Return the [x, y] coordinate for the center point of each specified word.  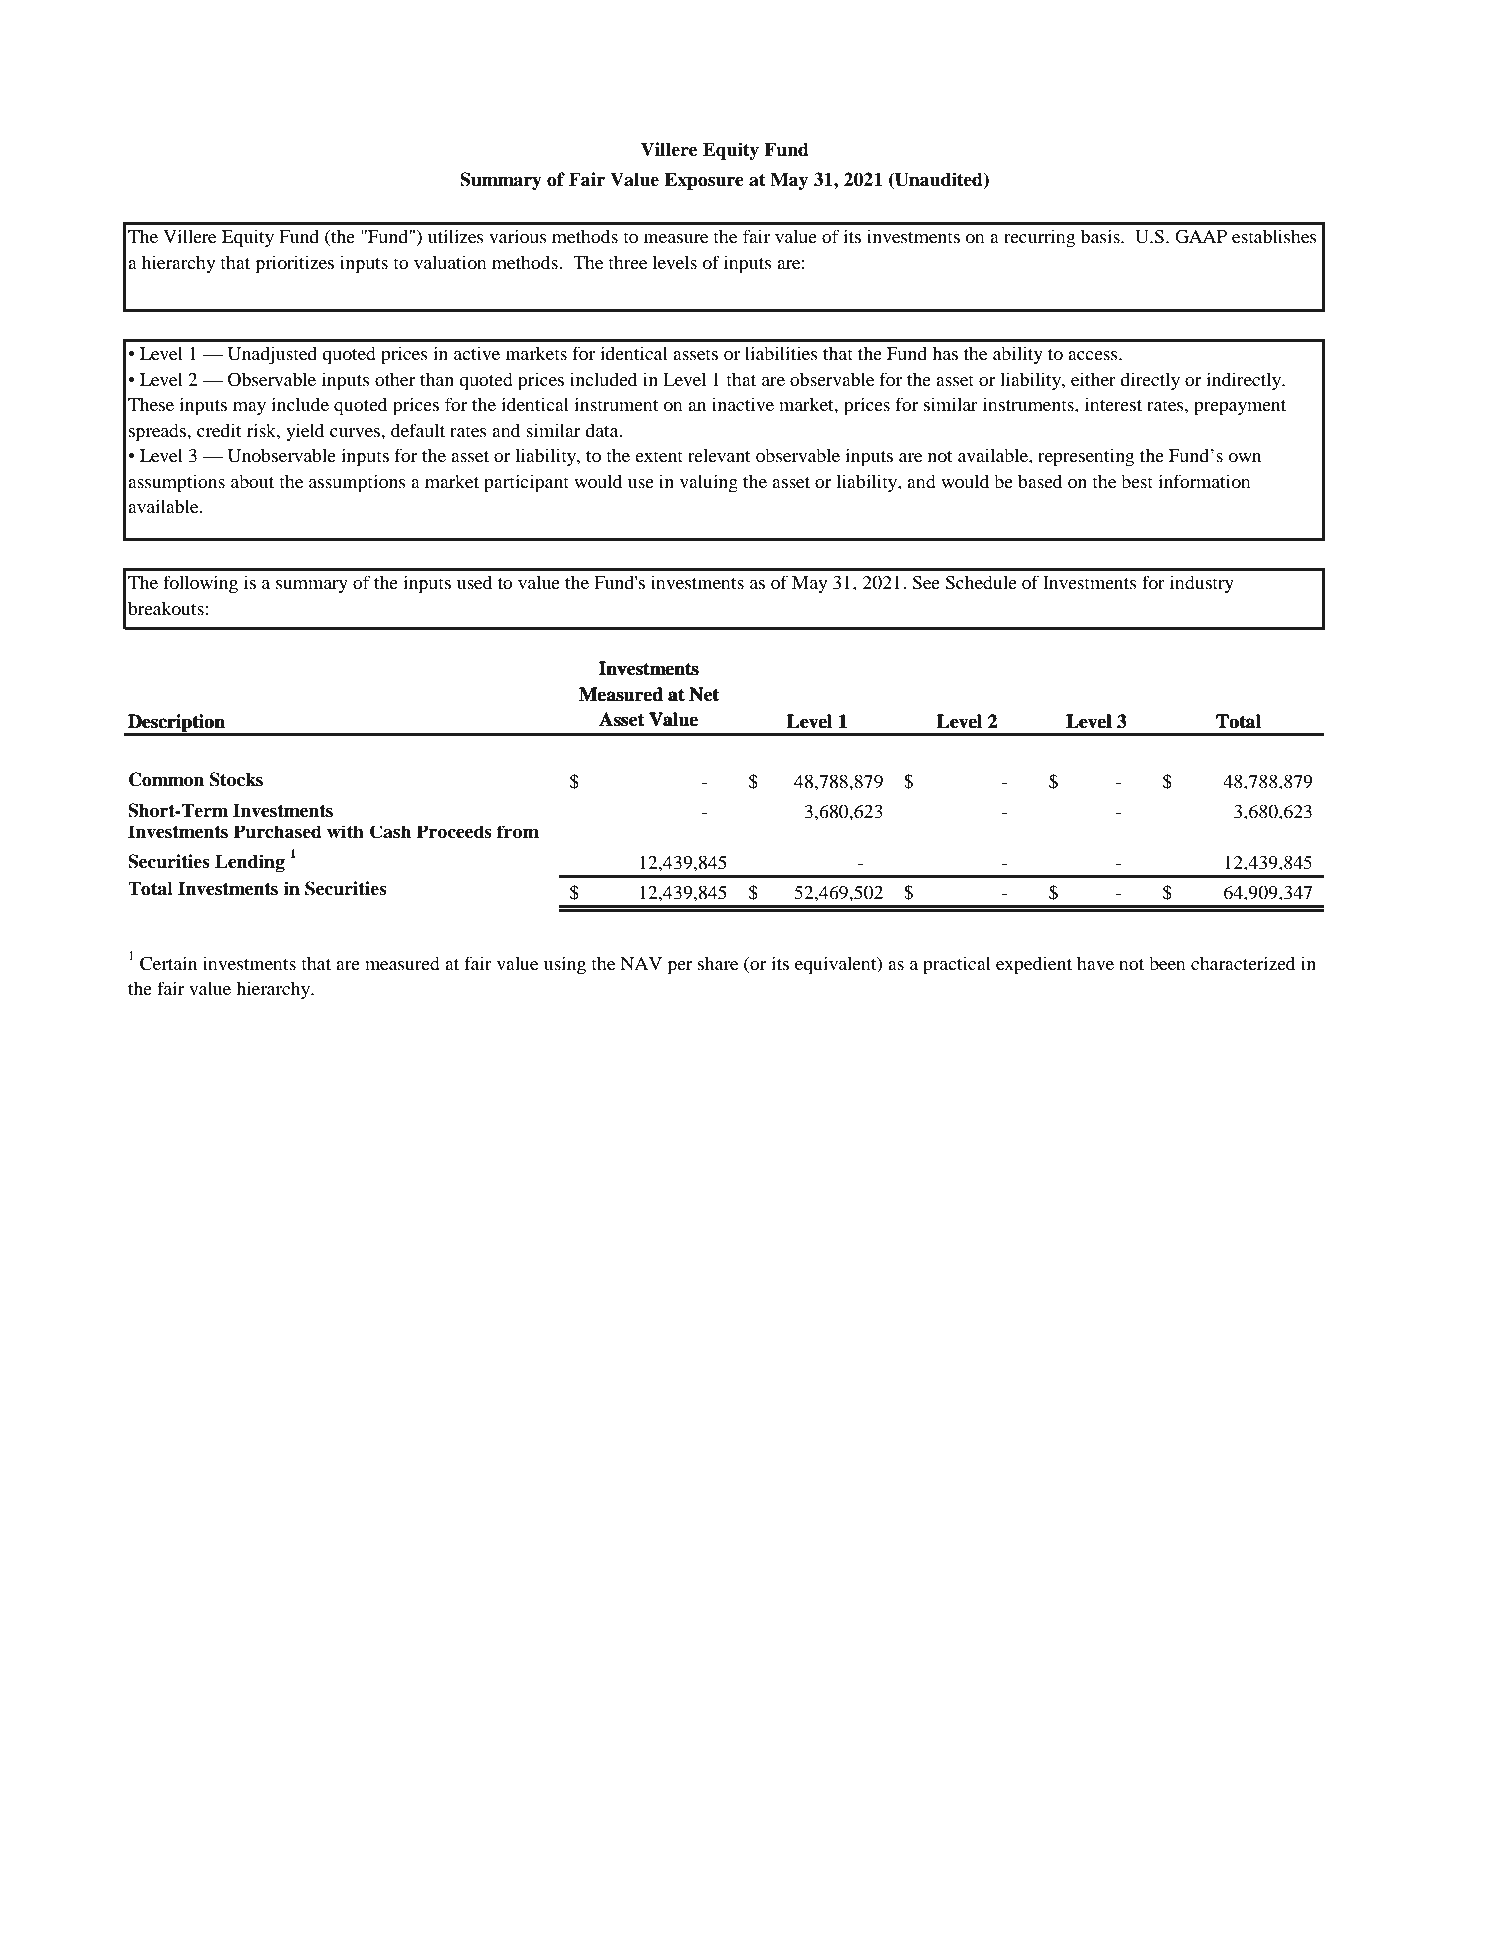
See [926, 582]
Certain [168, 963]
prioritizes [295, 264]
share [718, 963]
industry [1202, 584]
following [200, 584]
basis [1101, 236]
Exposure [704, 181]
